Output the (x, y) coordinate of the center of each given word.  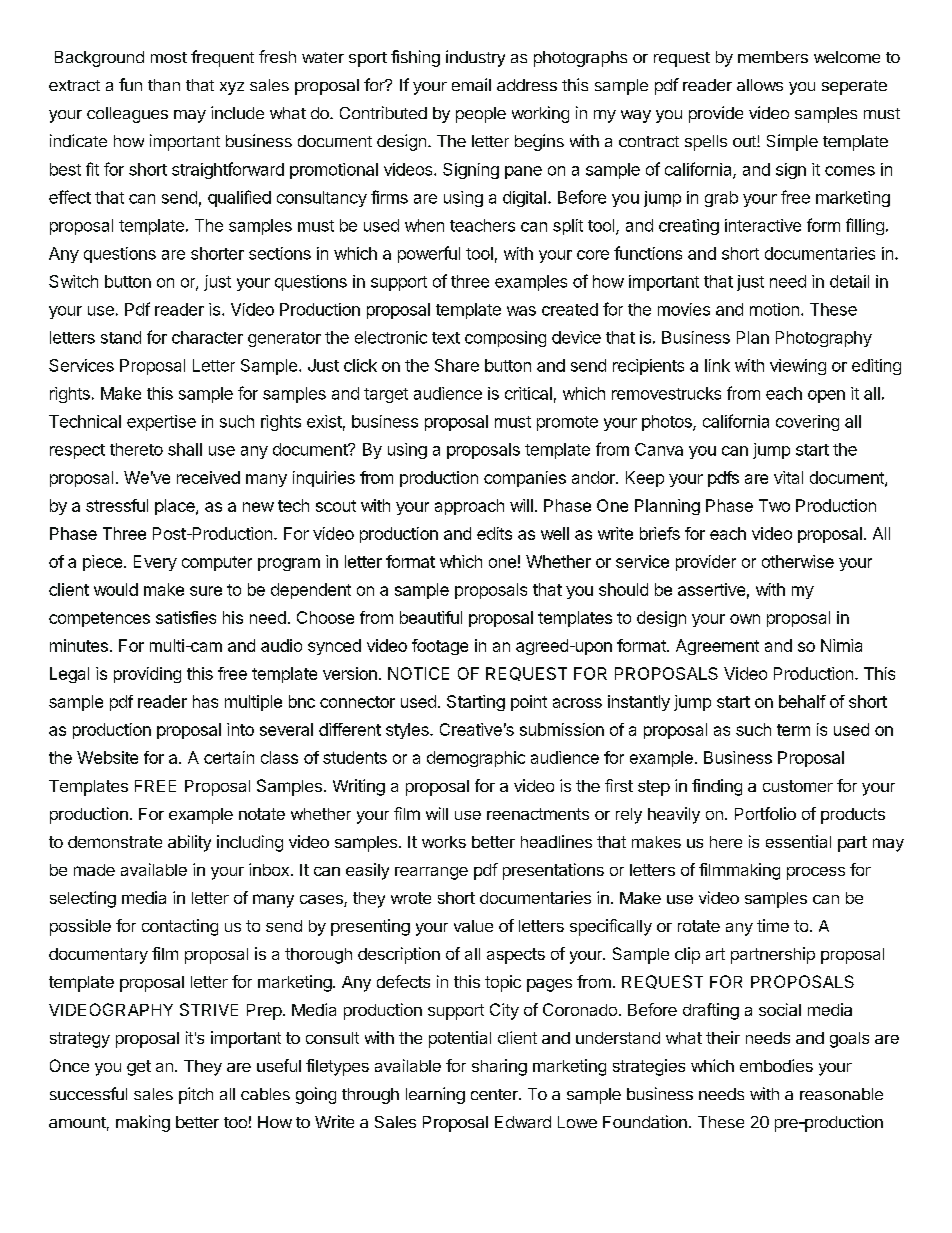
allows (760, 85)
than (164, 85)
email (471, 84)
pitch (196, 1095)
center (495, 1094)
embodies (776, 1065)
